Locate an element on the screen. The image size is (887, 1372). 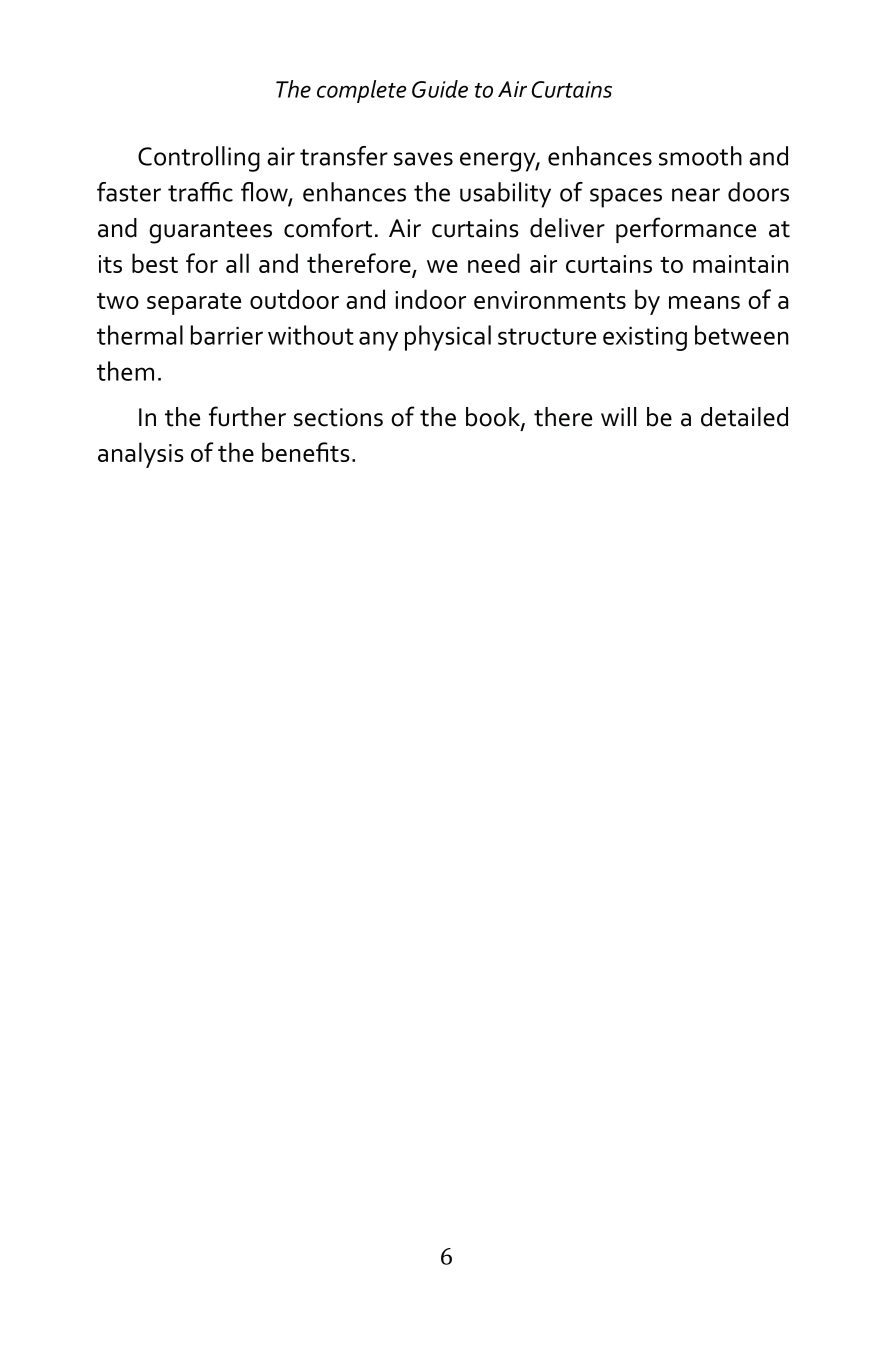
analysis is located at coordinates (141, 455).
